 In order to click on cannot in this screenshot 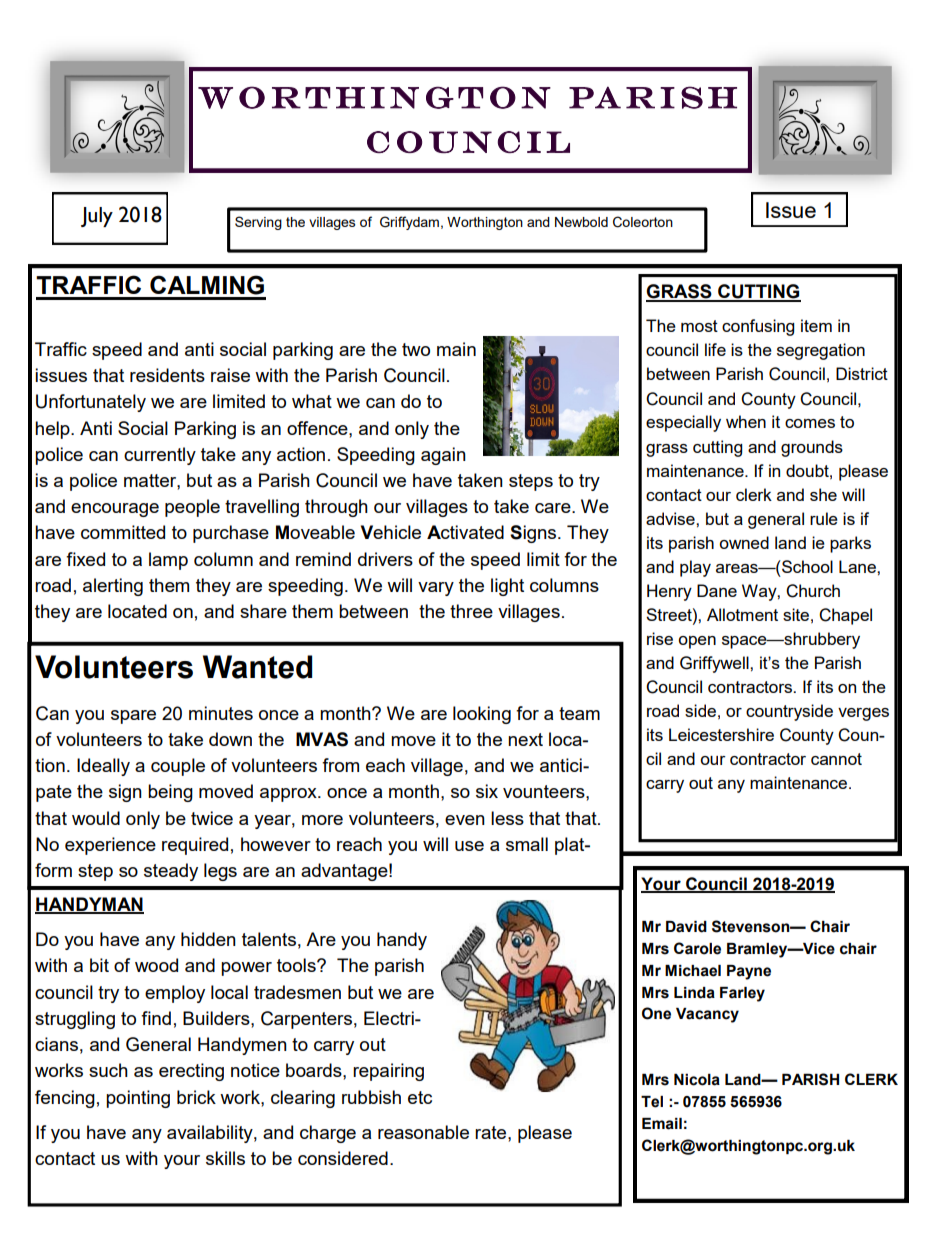, I will do `click(836, 759)`.
